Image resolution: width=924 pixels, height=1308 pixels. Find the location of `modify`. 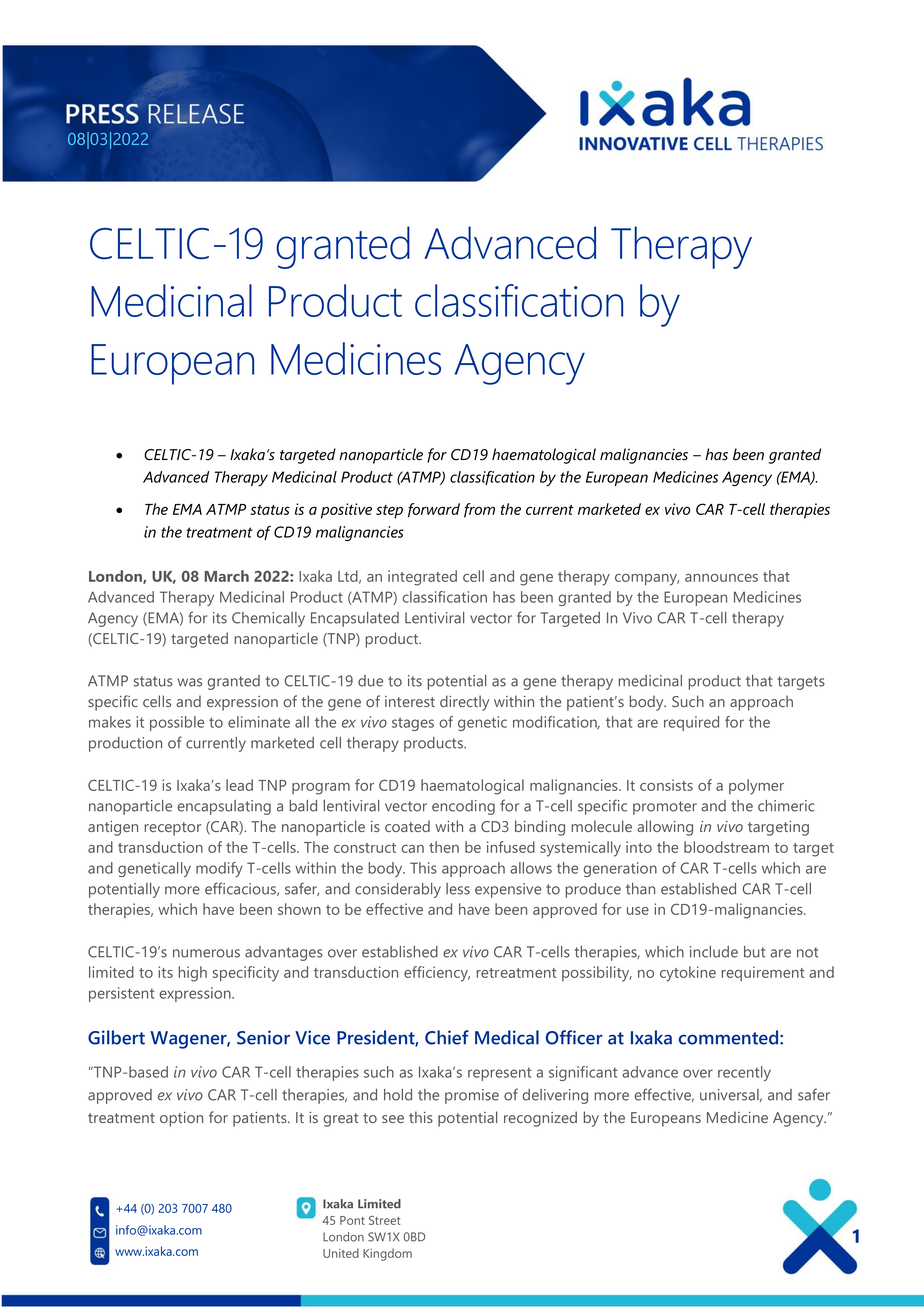

modify is located at coordinates (219, 869).
